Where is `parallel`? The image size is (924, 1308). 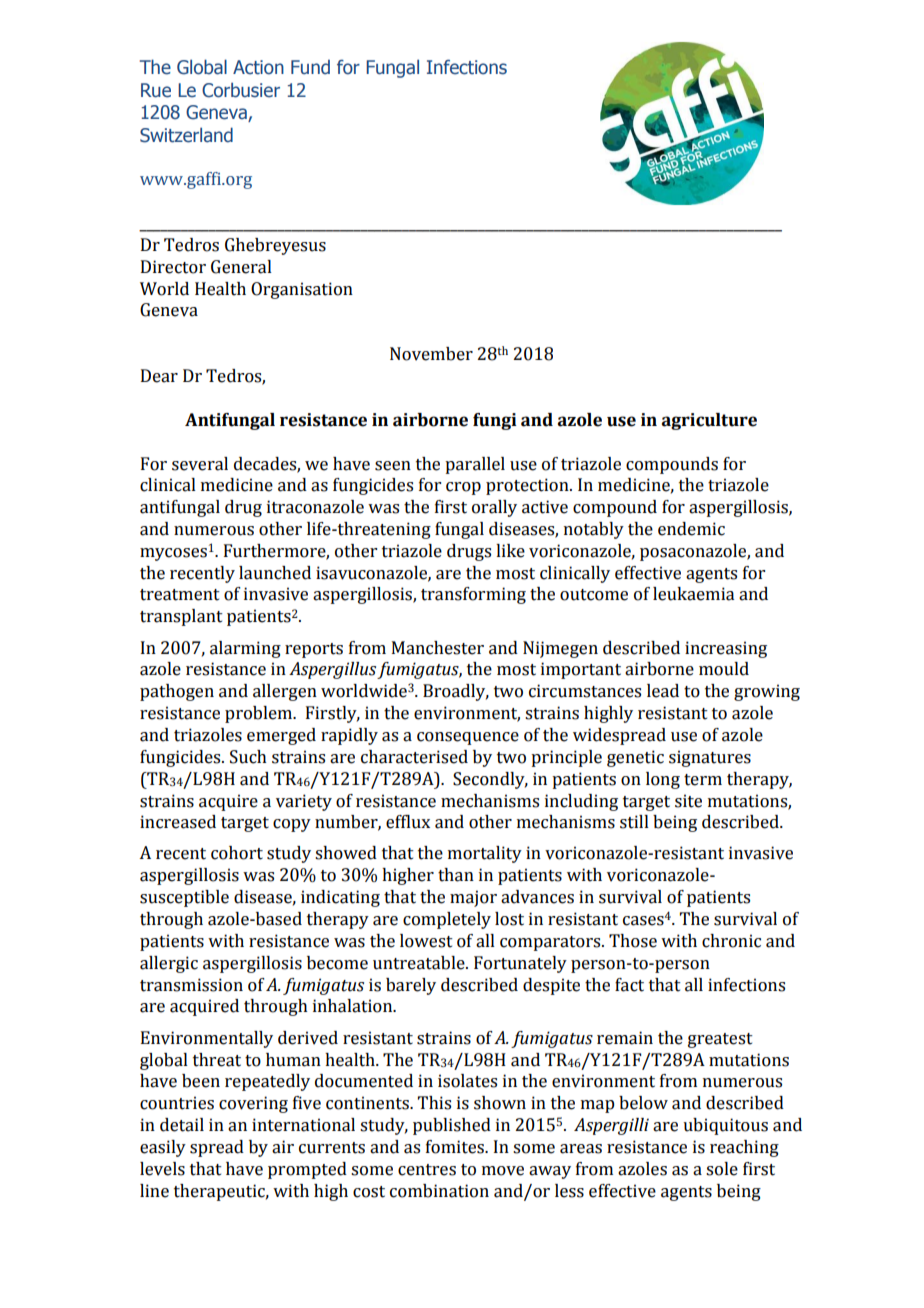 parallel is located at coordinates (475, 465).
